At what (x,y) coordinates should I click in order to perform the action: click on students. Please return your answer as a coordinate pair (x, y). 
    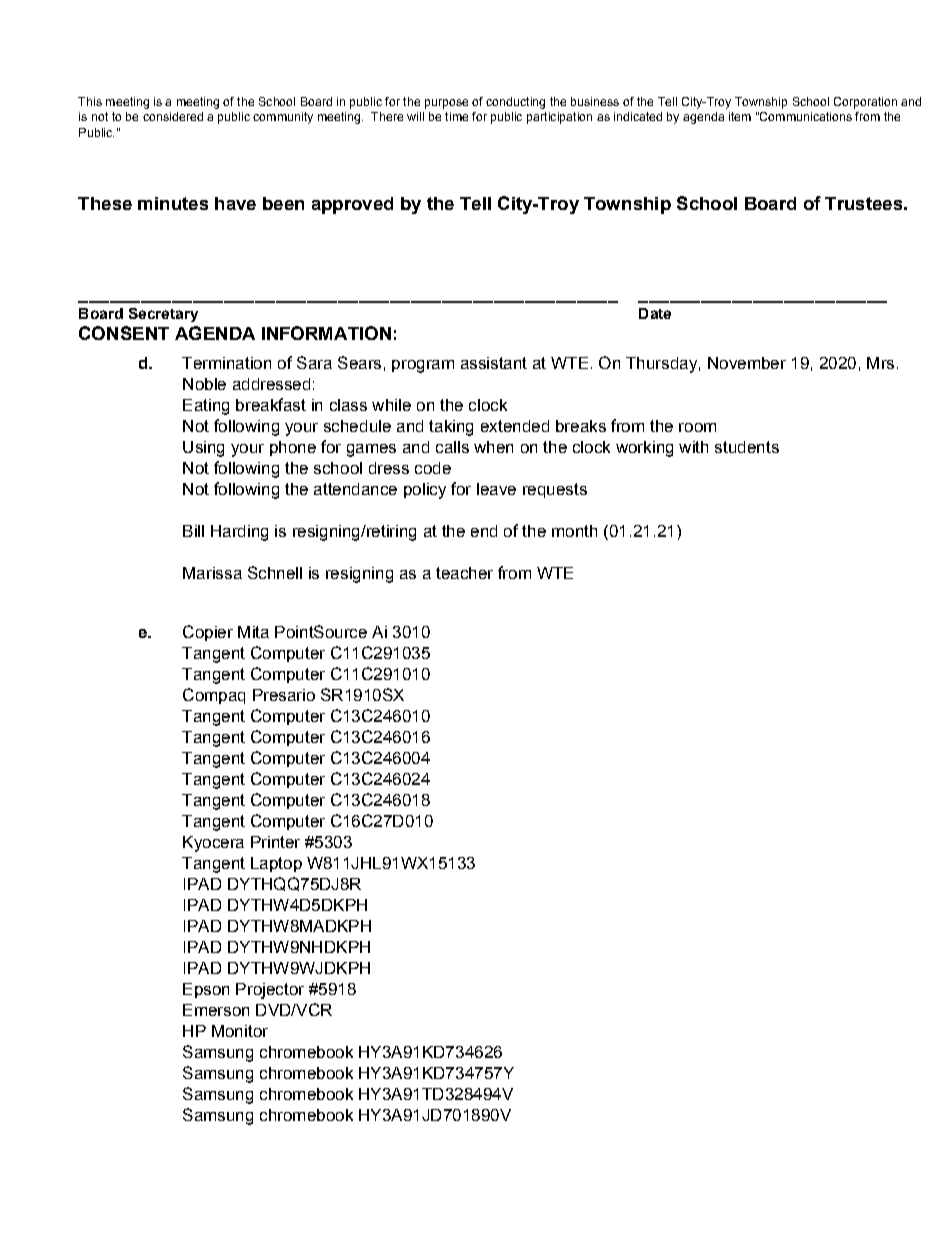
    Looking at the image, I should click on (747, 447).
